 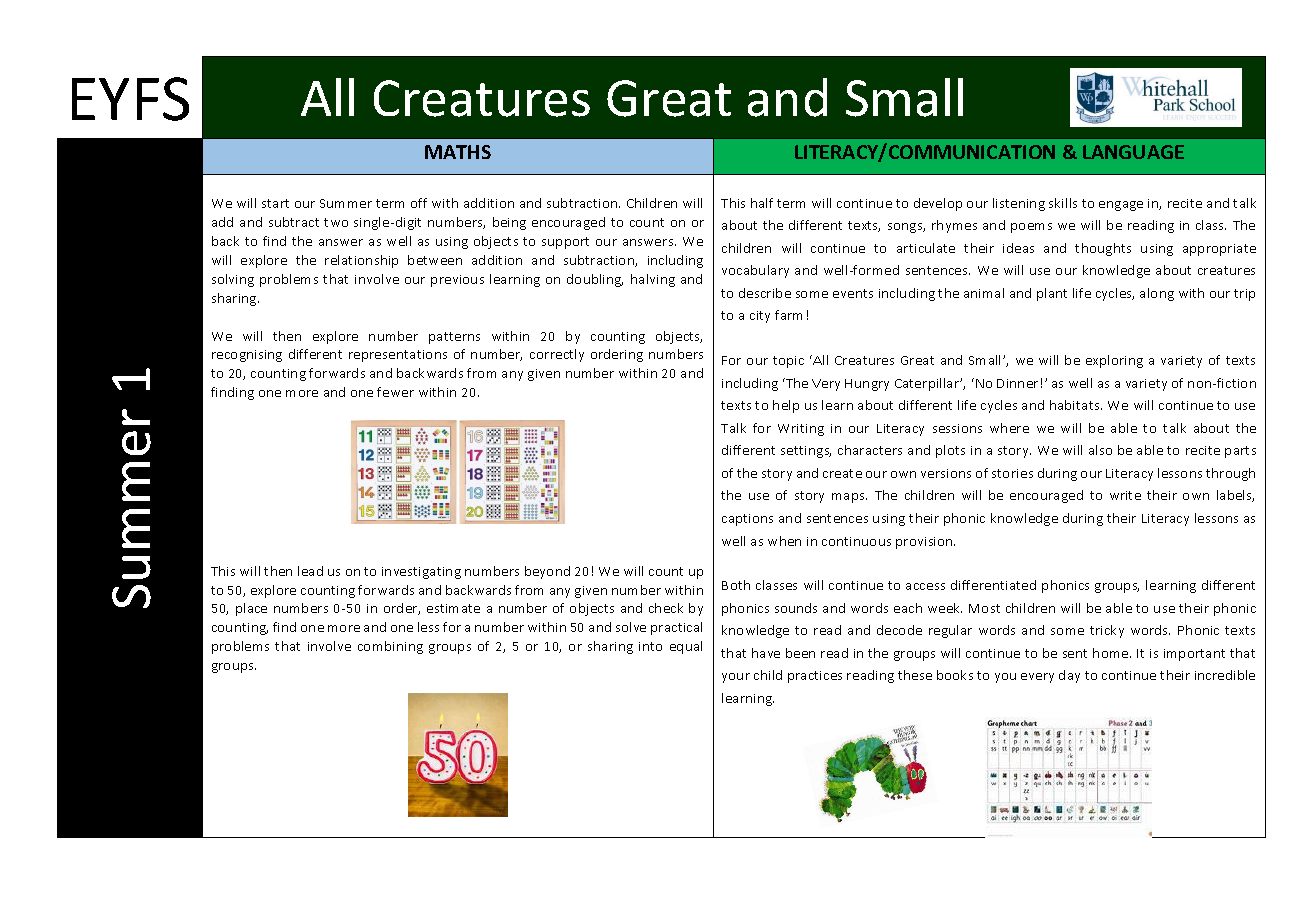 What do you see at coordinates (762, 203) in the document?
I see `half` at bounding box center [762, 203].
